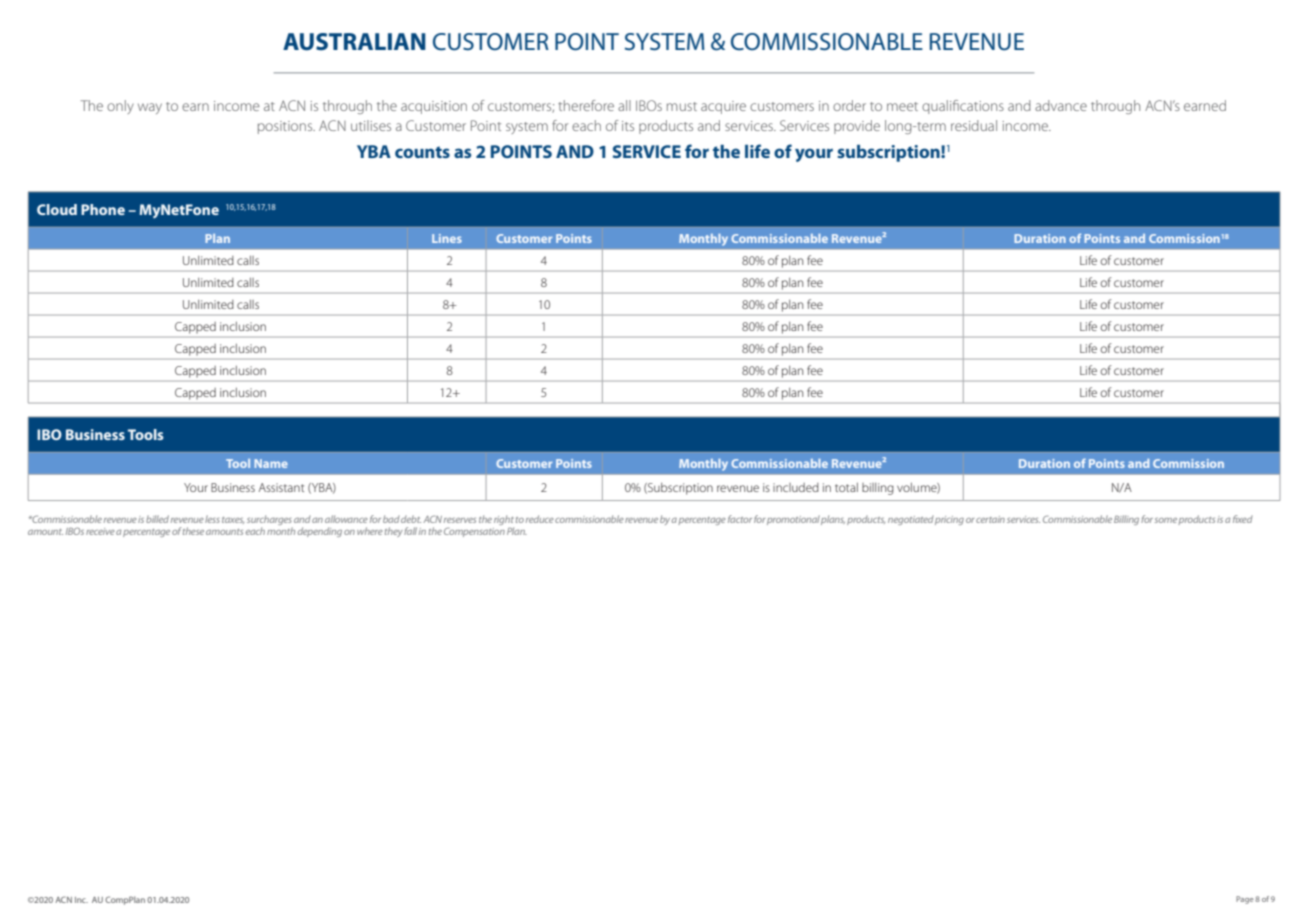 Image resolution: width=1308 pixels, height=924 pixels. Describe the element at coordinates (796, 487) in the screenshot. I see `included` at that location.
